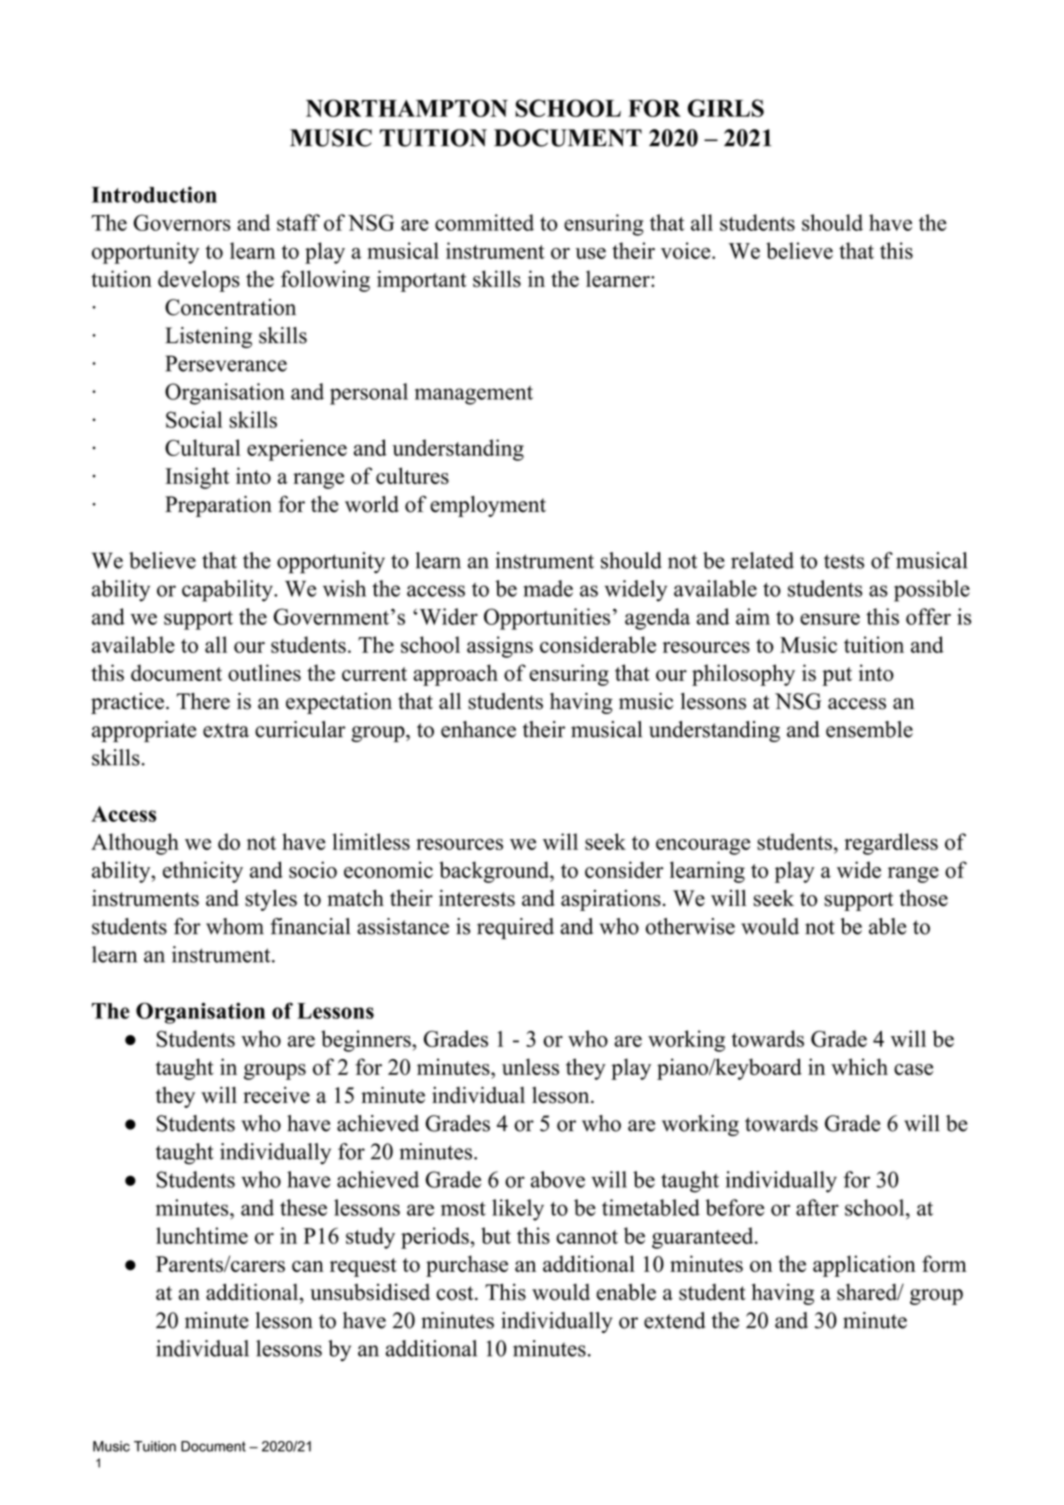 This page has height=1505, width=1064. I want to click on ensemble, so click(869, 729).
